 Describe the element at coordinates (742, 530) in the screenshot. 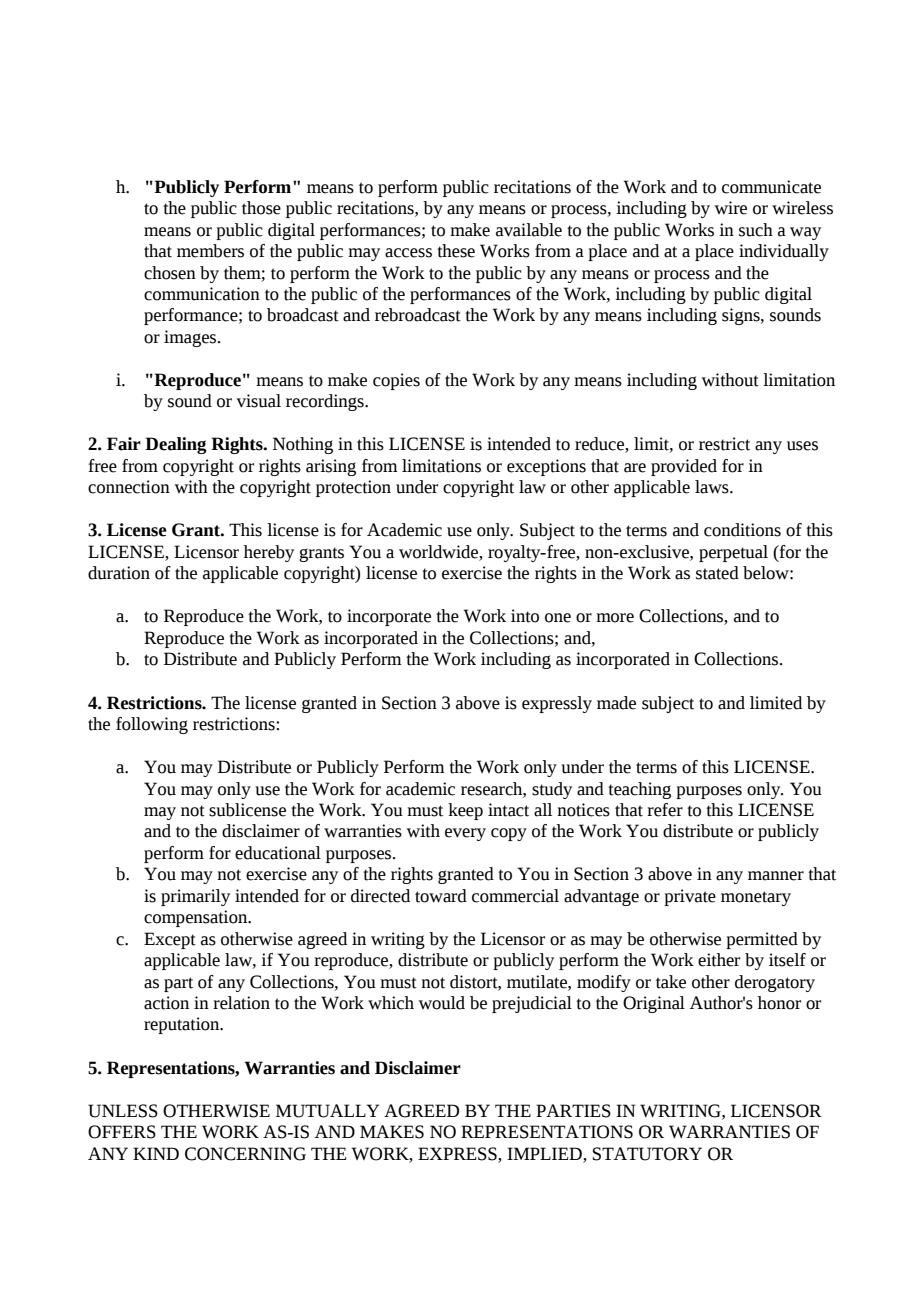

I see `conditions` at that location.
